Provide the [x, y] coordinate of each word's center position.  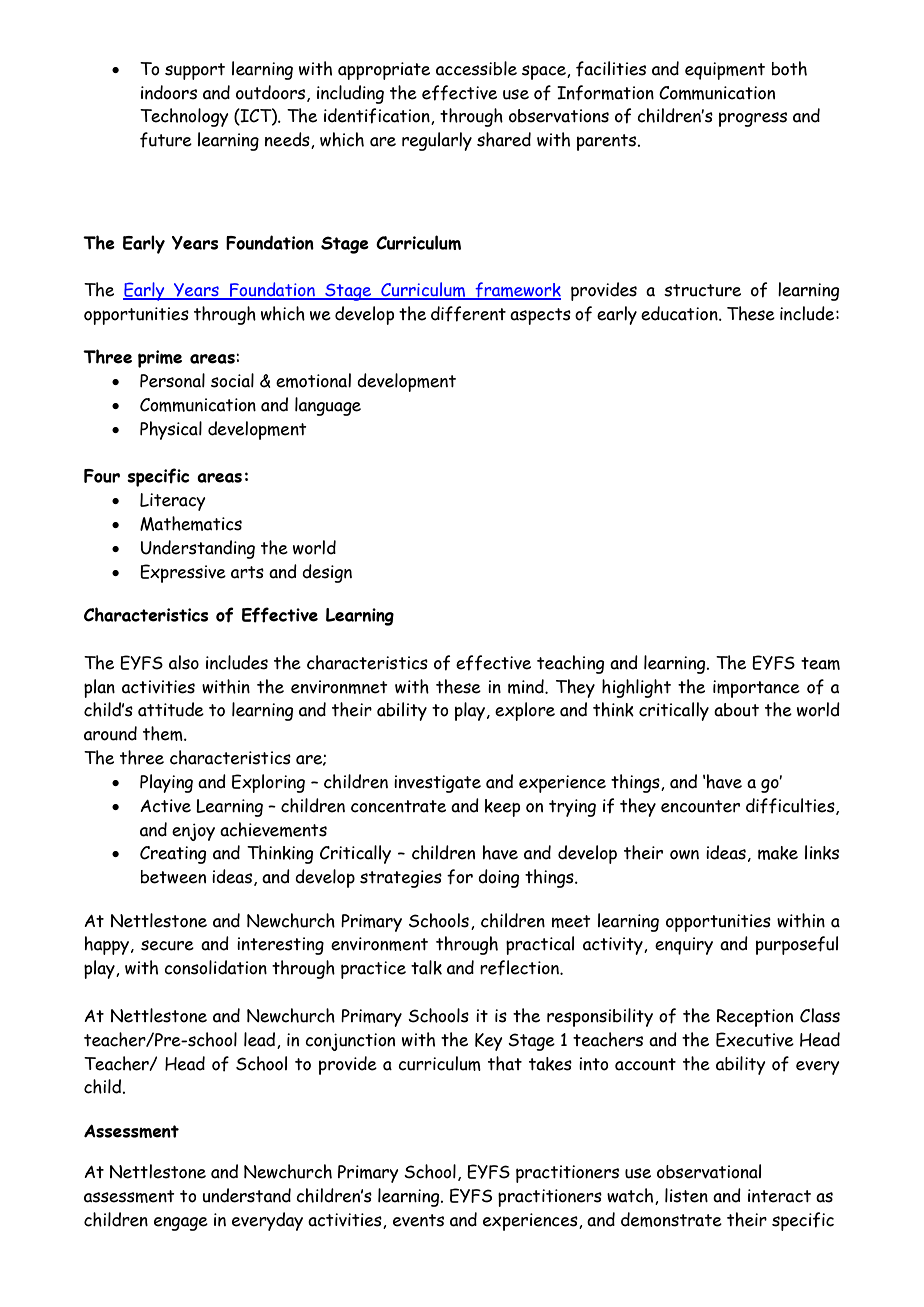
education [680, 313]
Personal [172, 380]
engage [181, 1224]
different [468, 314]
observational [709, 1171]
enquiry [684, 946]
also [184, 662]
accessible [476, 68]
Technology [184, 117]
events [418, 1220]
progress [753, 119]
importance [756, 689]
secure [167, 945]
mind [527, 686]
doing [498, 878]
